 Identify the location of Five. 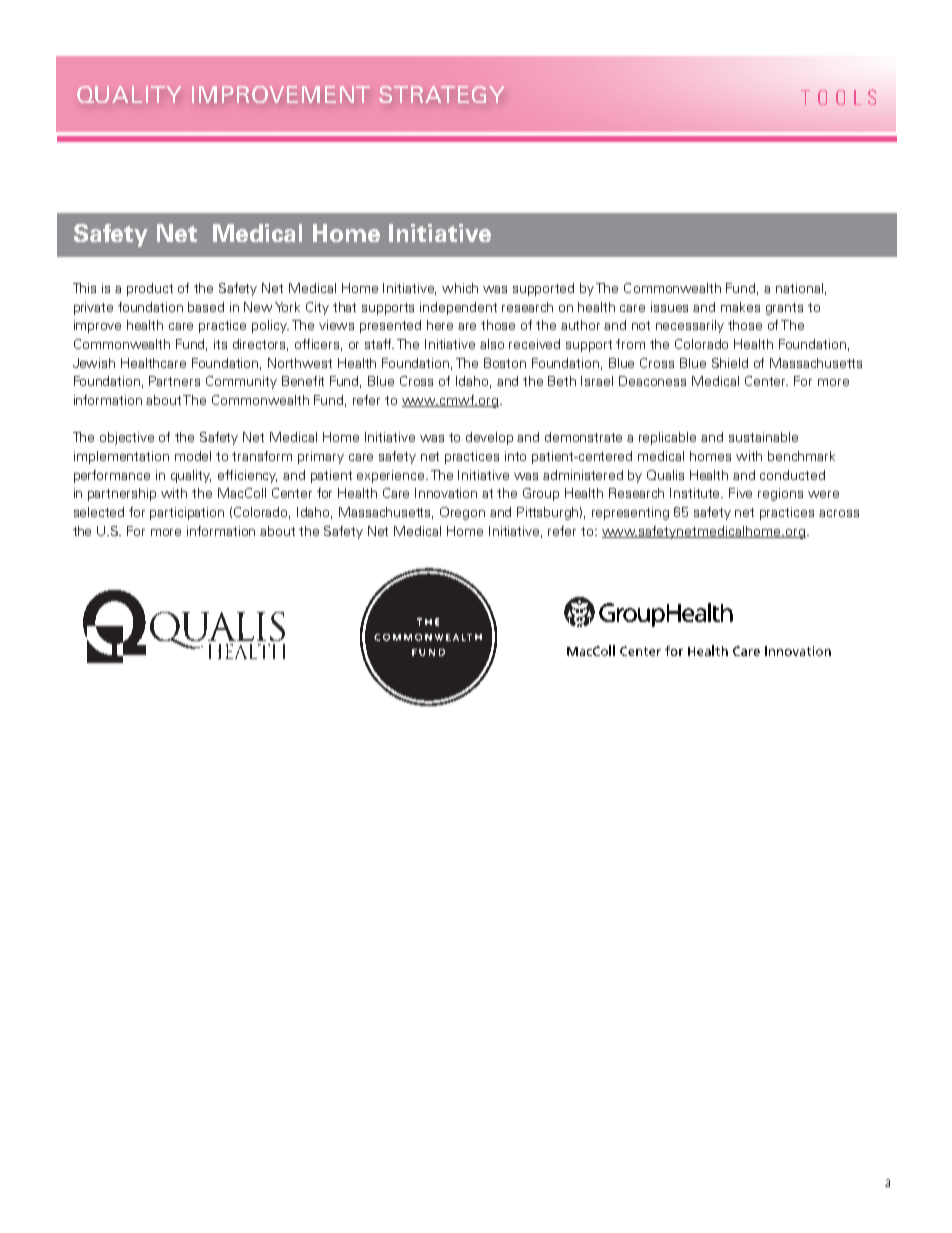
(740, 493).
